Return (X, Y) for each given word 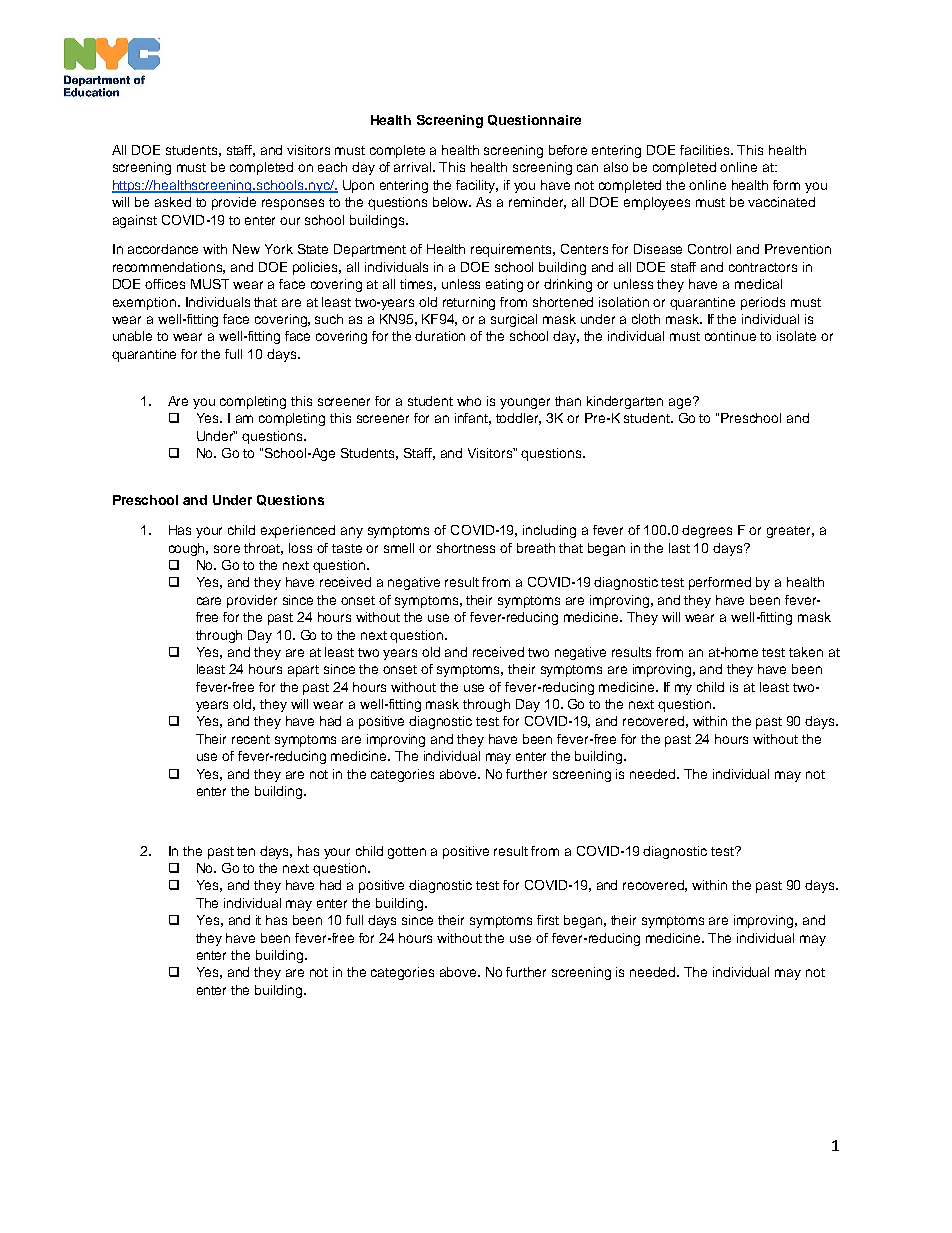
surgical (514, 320)
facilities (706, 150)
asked (173, 202)
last (679, 548)
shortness (466, 548)
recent (251, 739)
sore (227, 549)
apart (303, 671)
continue (730, 336)
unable (132, 336)
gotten (407, 853)
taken (806, 652)
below (452, 202)
